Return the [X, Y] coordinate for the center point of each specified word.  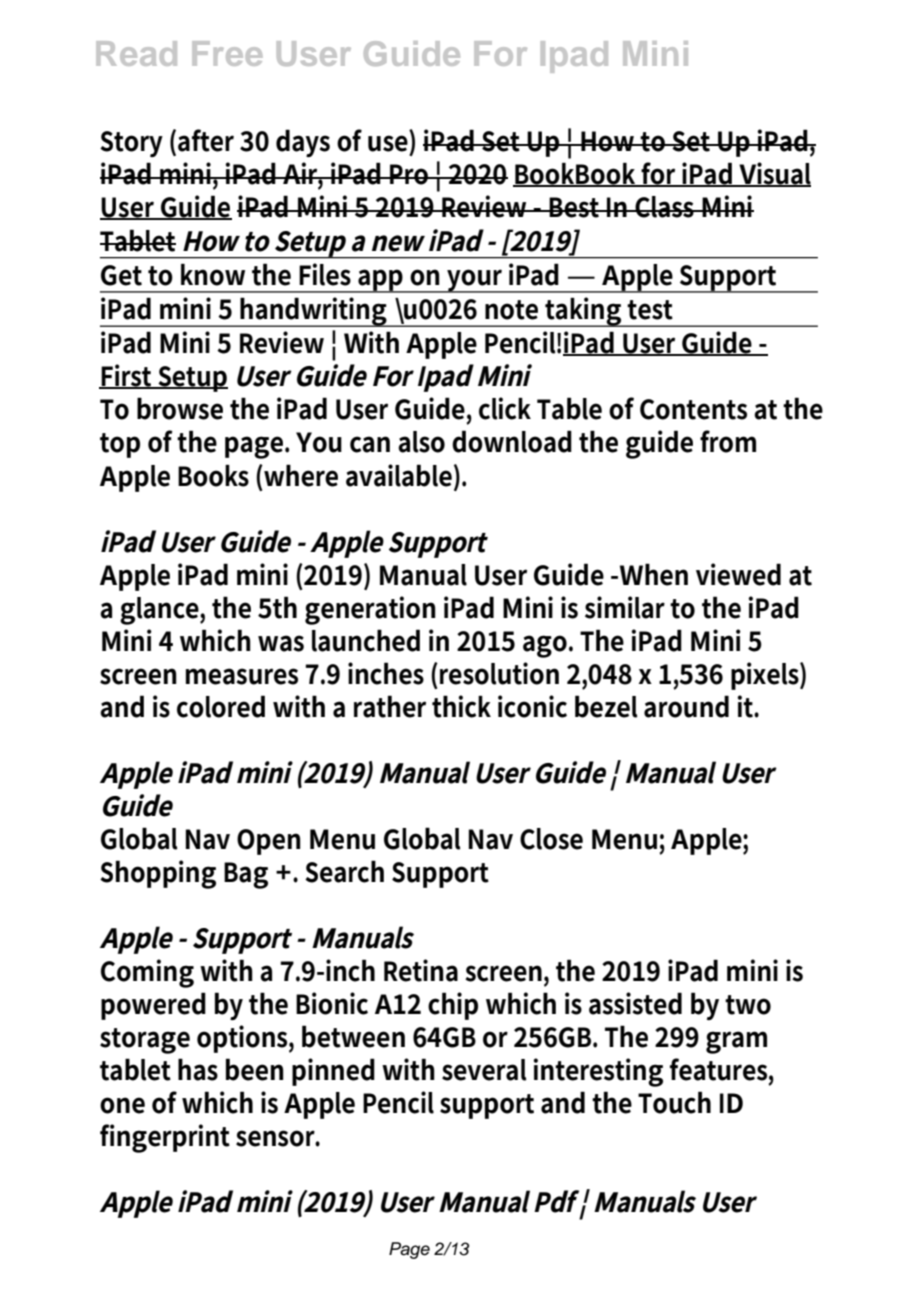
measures [242, 676]
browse [180, 408]
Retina [421, 970]
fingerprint [165, 1138]
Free [227, 53]
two [748, 1005]
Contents [693, 409]
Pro [409, 174]
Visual [774, 174]
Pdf [556, 1201]
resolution [499, 673]
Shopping [158, 874]
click [505, 408]
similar [625, 607]
